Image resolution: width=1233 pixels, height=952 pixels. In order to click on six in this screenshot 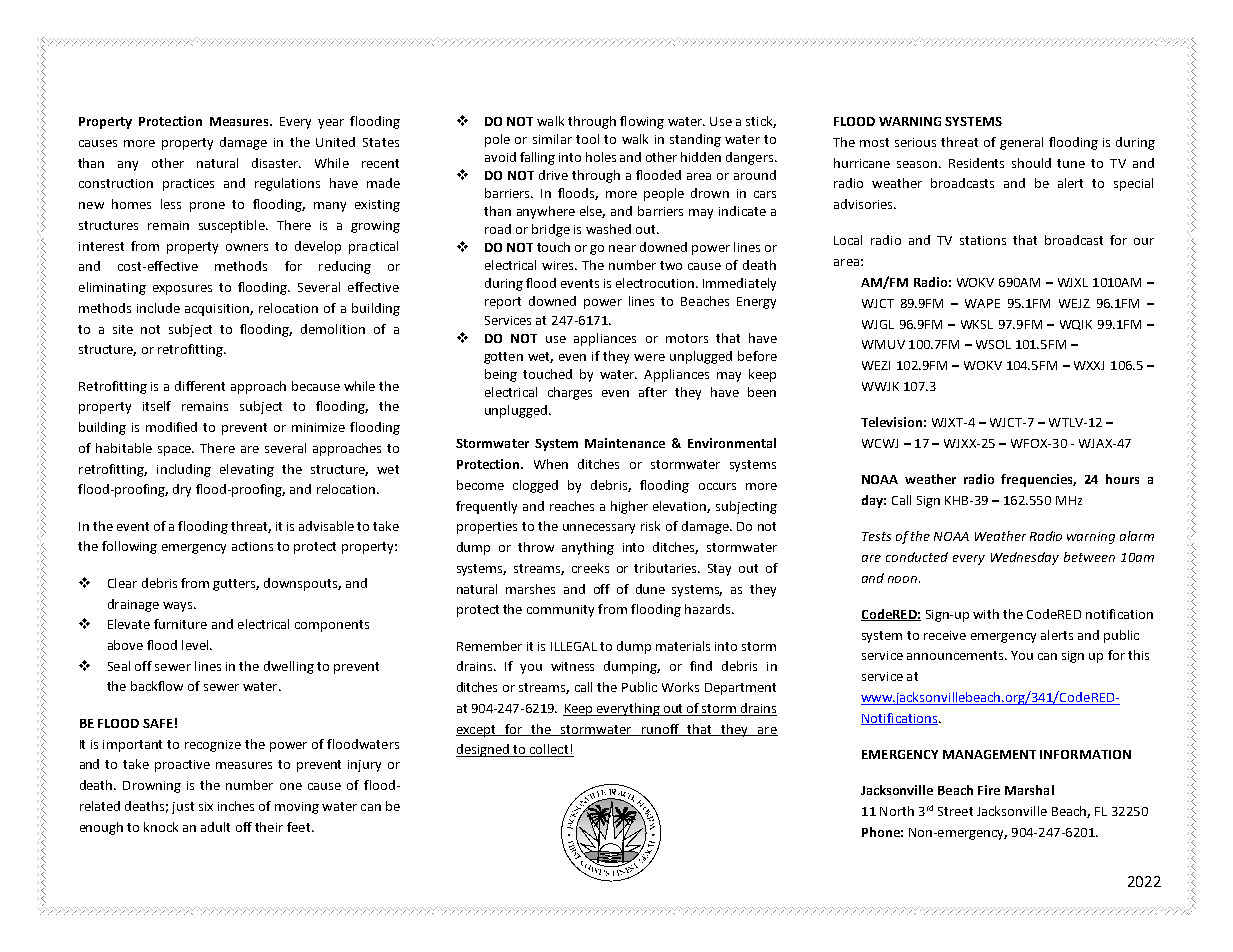, I will do `click(206, 806)`.
